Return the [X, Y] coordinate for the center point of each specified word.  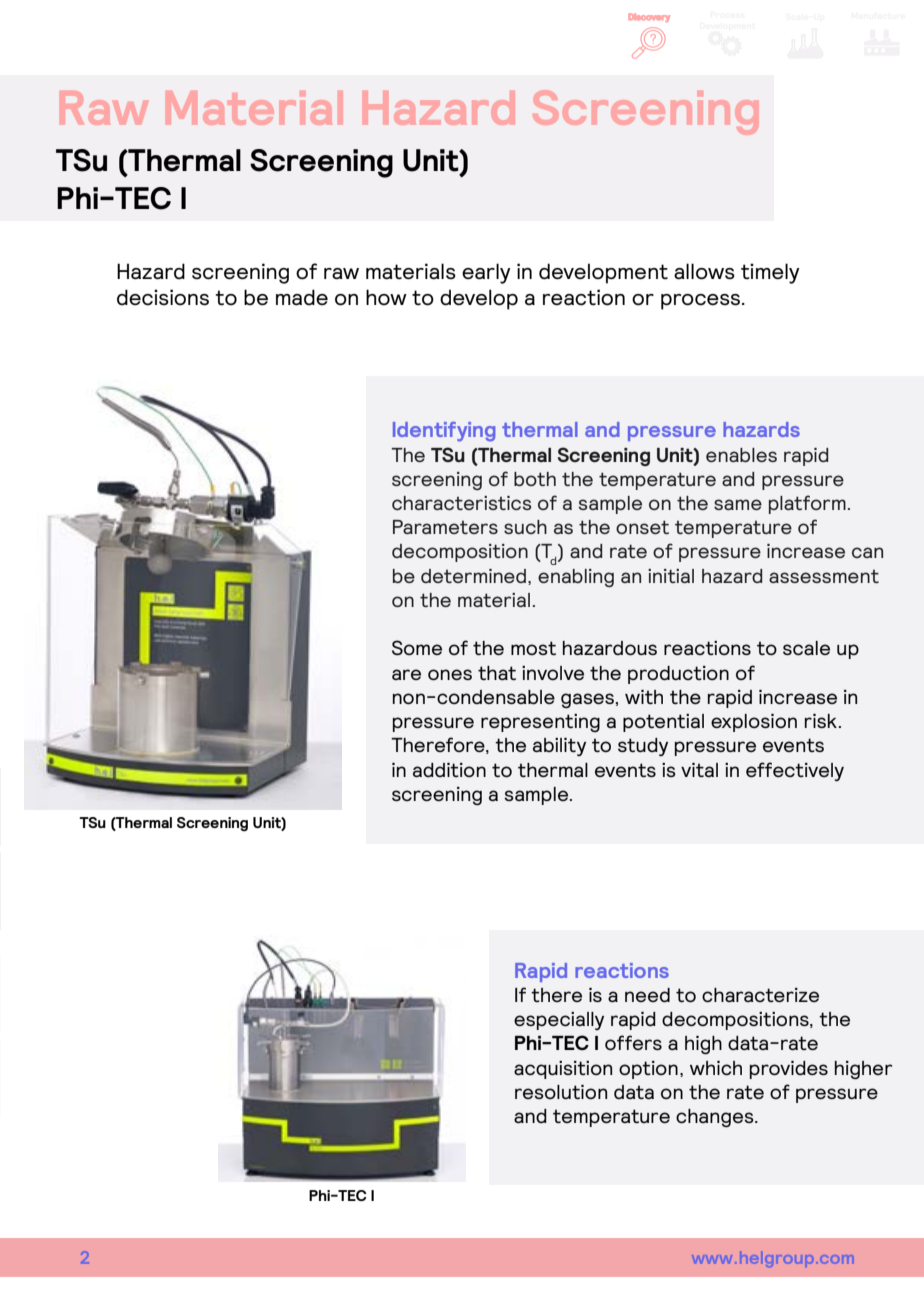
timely [770, 273]
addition [449, 770]
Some [417, 648]
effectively [795, 771]
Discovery [649, 17]
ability [559, 747]
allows [704, 271]
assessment [824, 576]
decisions [163, 297]
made [302, 297]
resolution [561, 1092]
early [486, 273]
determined [473, 576]
